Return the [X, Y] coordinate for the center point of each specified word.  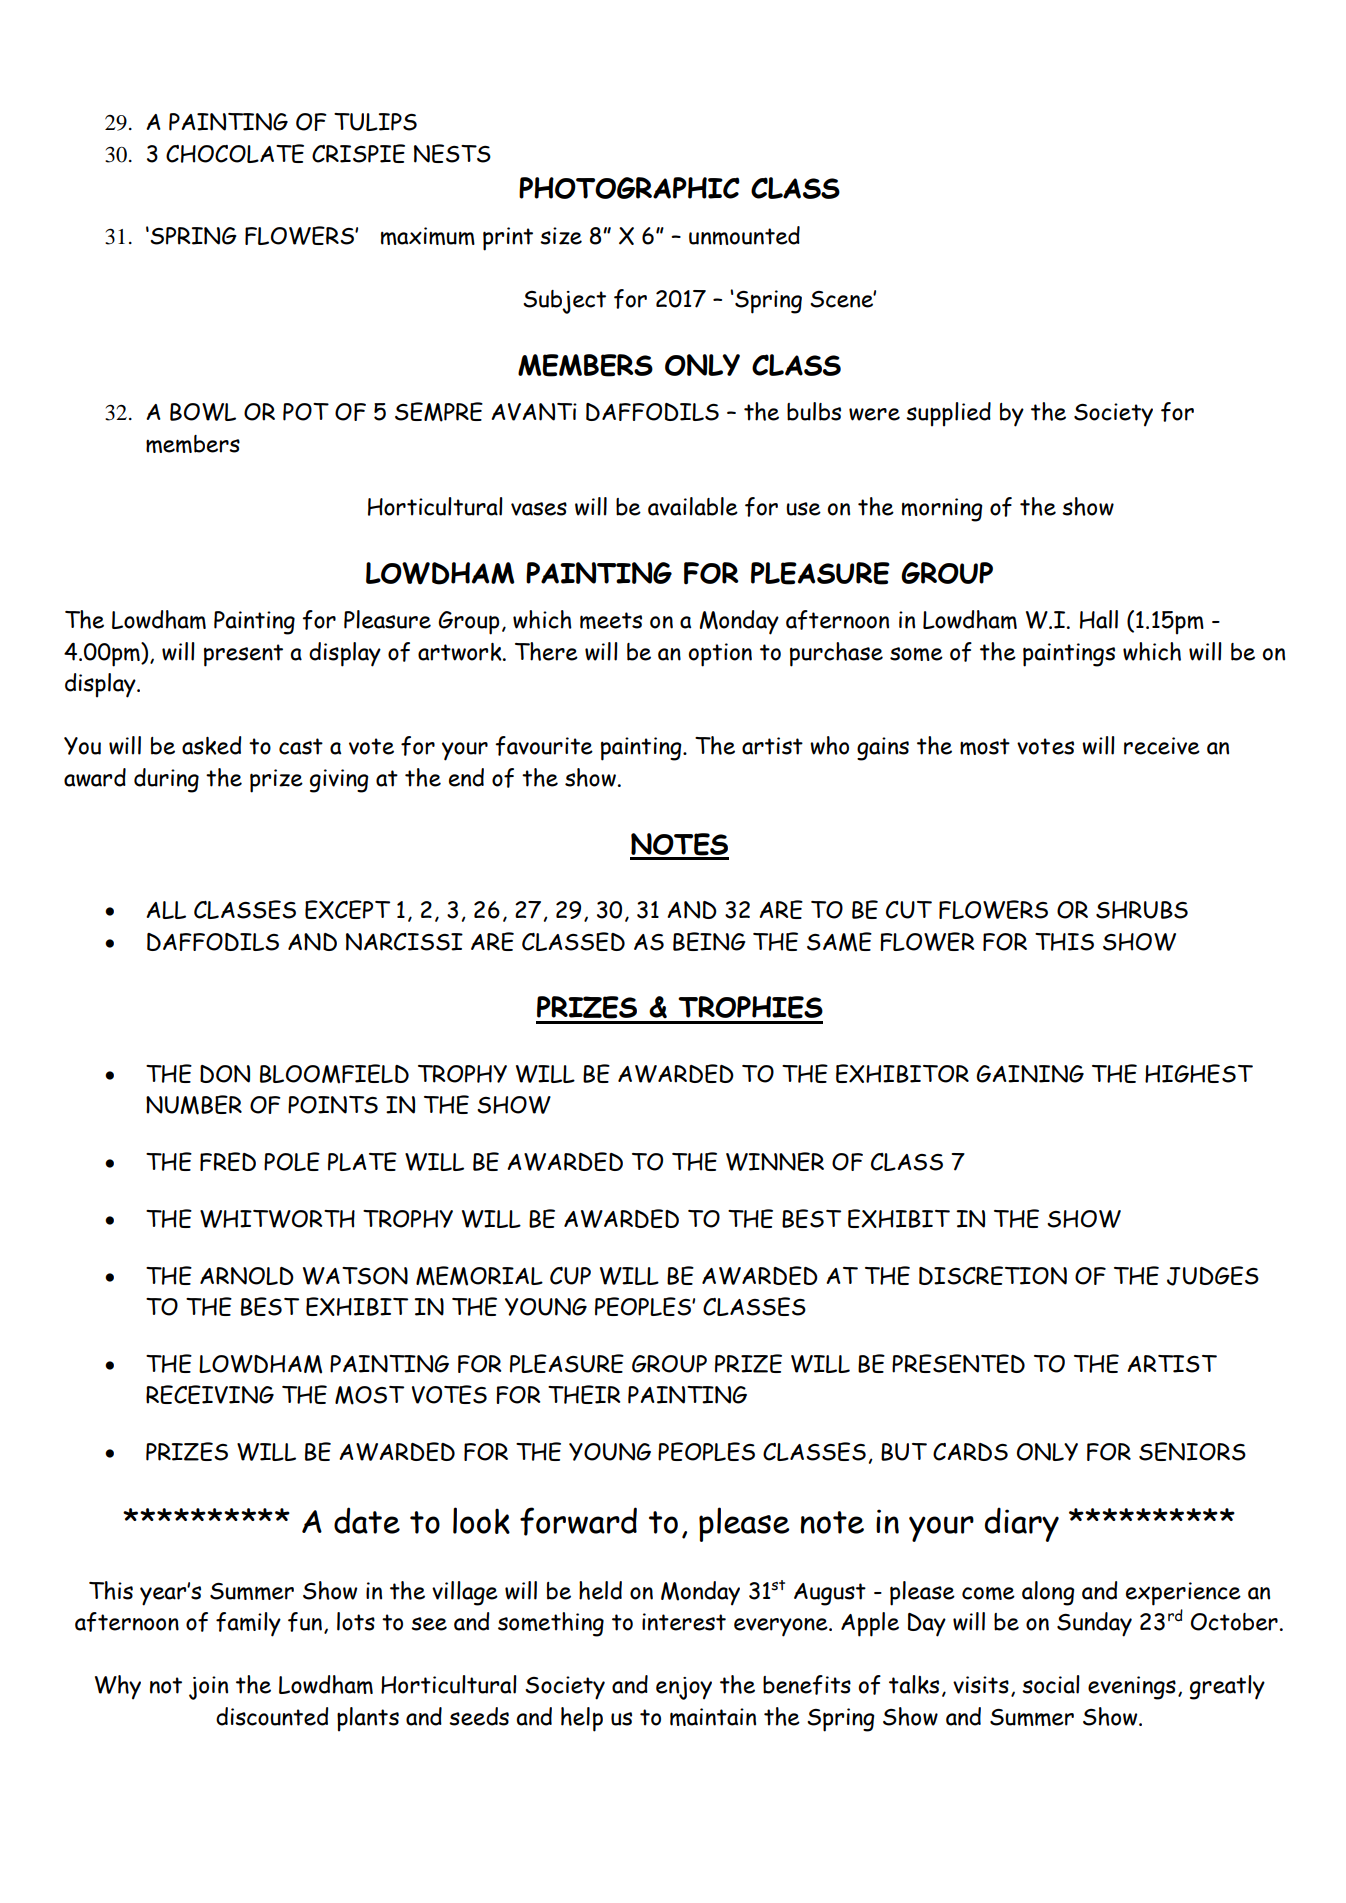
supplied [948, 414]
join [208, 1688]
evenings [1132, 1688]
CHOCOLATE [235, 153]
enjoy [684, 1688]
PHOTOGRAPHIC [629, 188]
